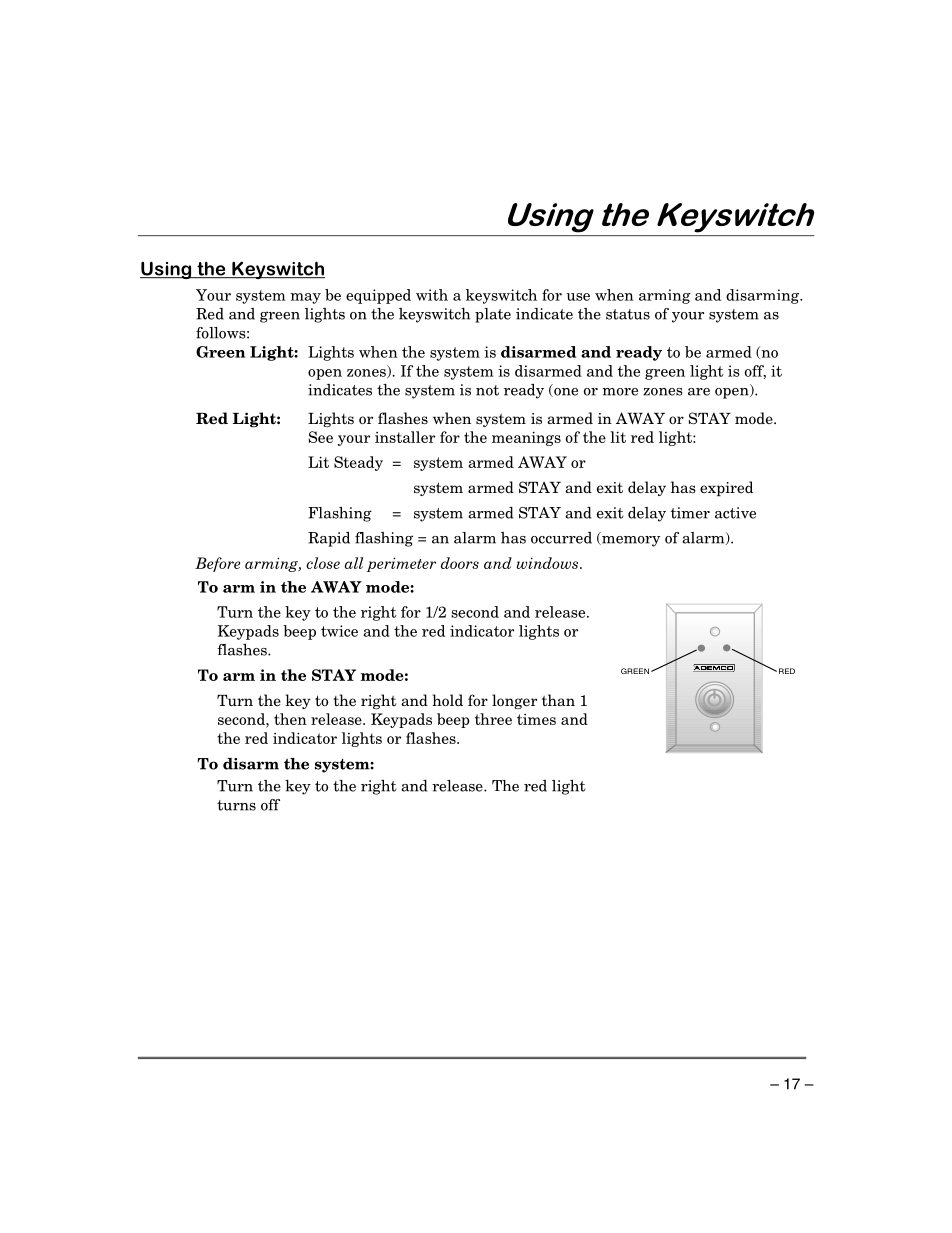 Image resolution: width=952 pixels, height=1233 pixels. Describe the element at coordinates (628, 314) in the screenshot. I see `status` at that location.
